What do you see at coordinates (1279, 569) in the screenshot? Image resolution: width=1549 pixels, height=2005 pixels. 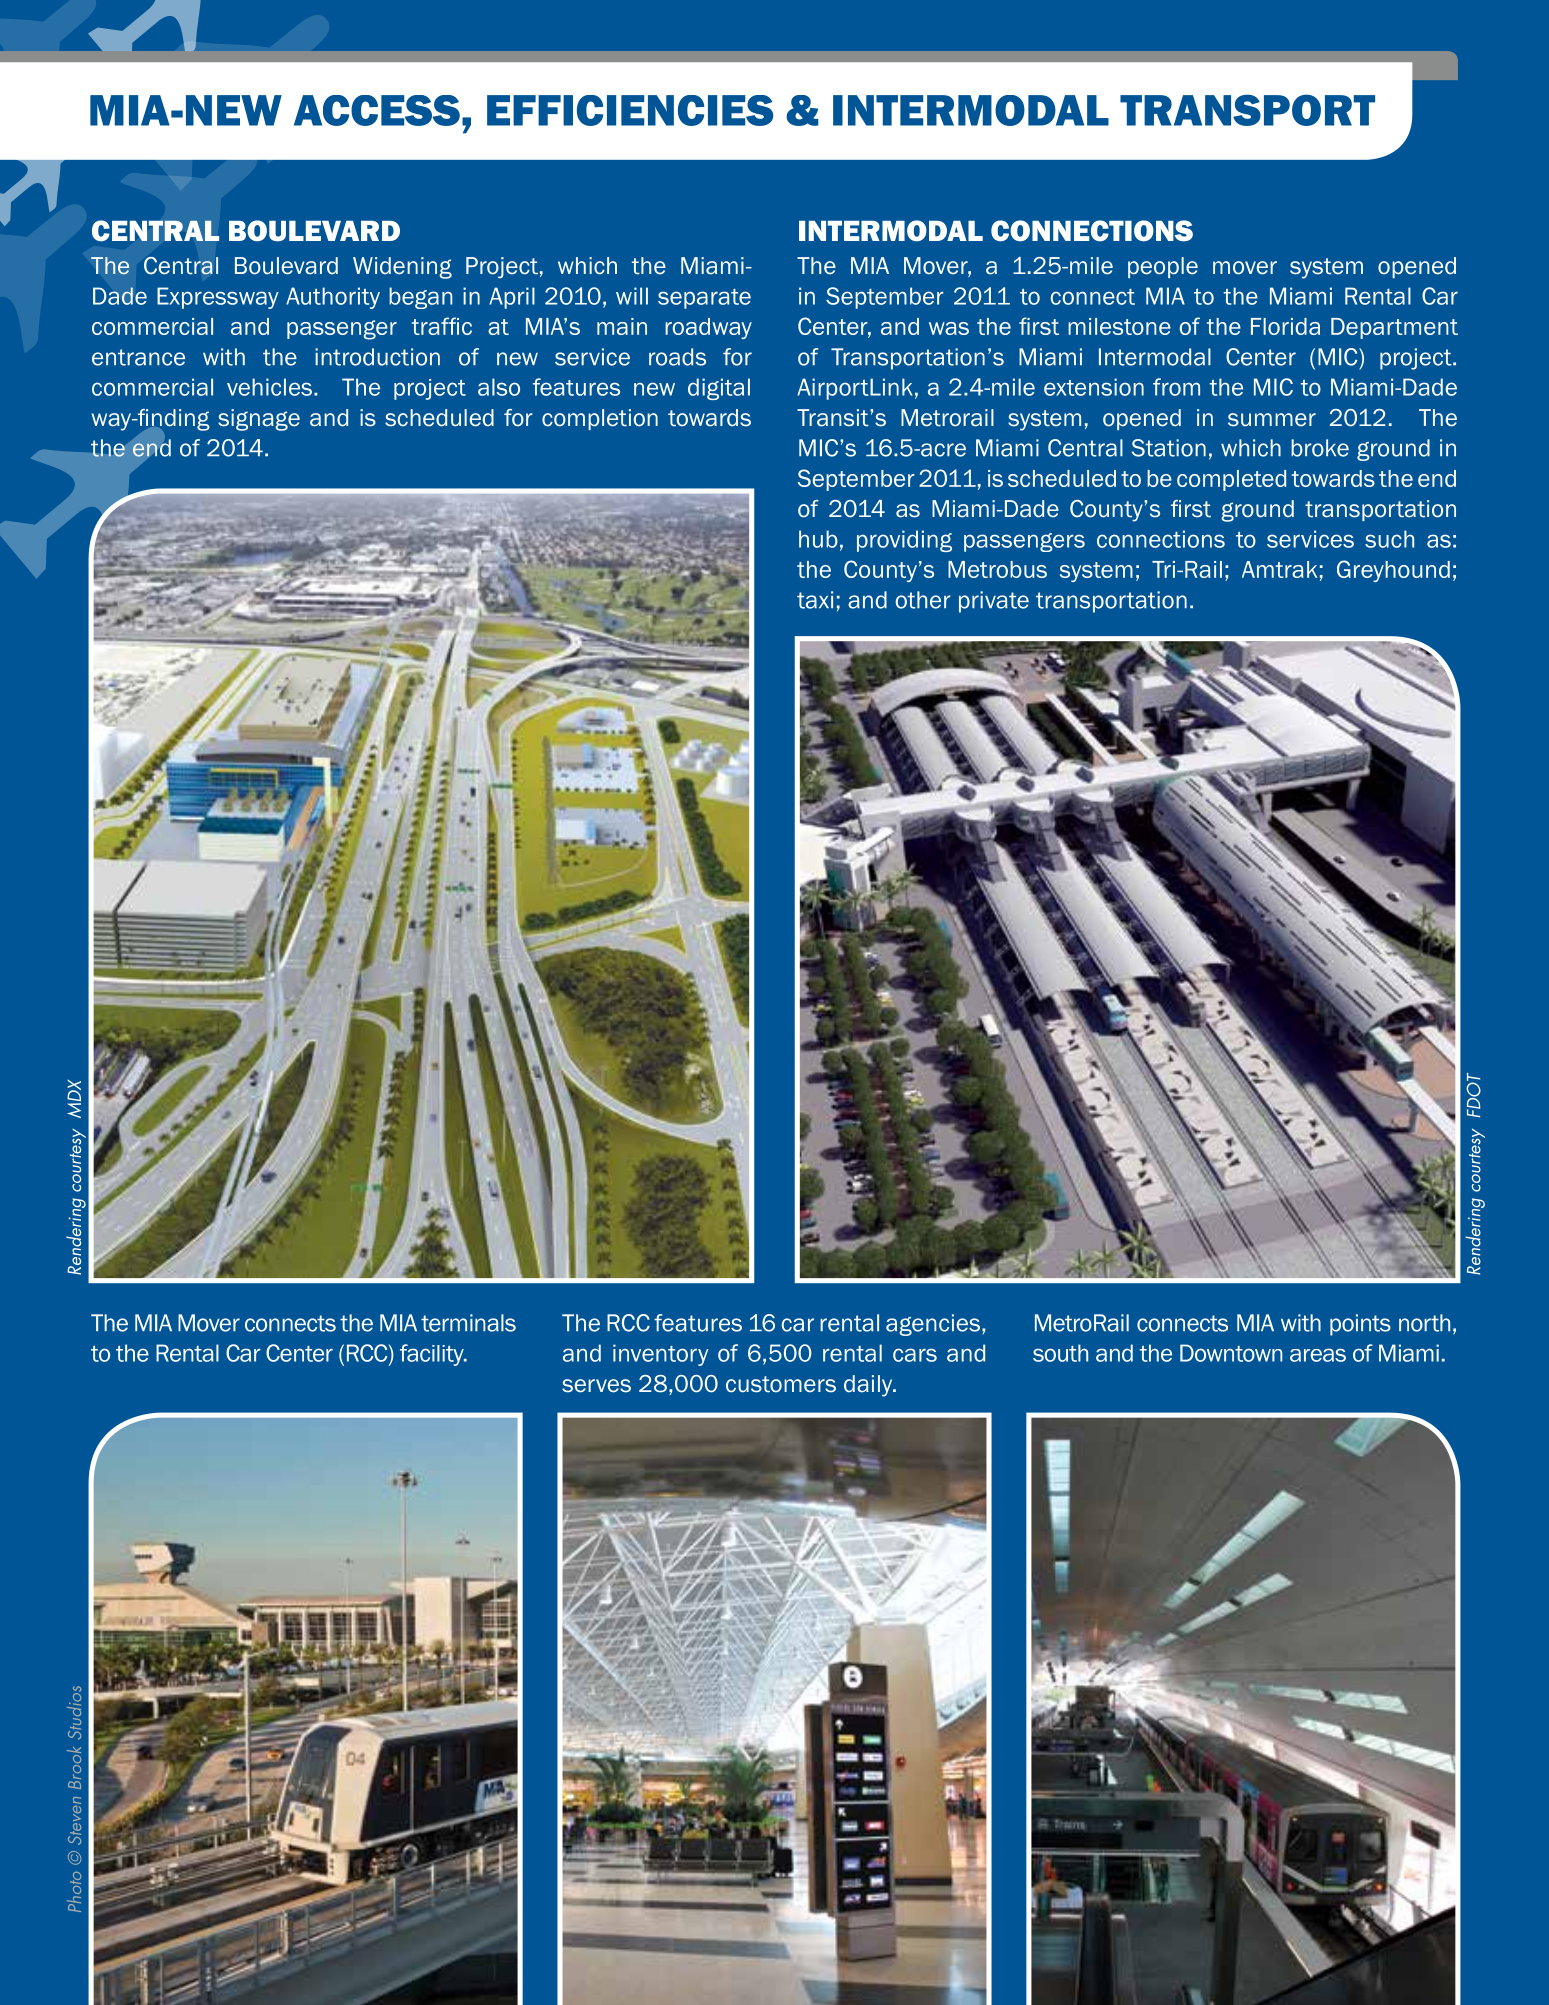 I see `Amtrak` at bounding box center [1279, 569].
